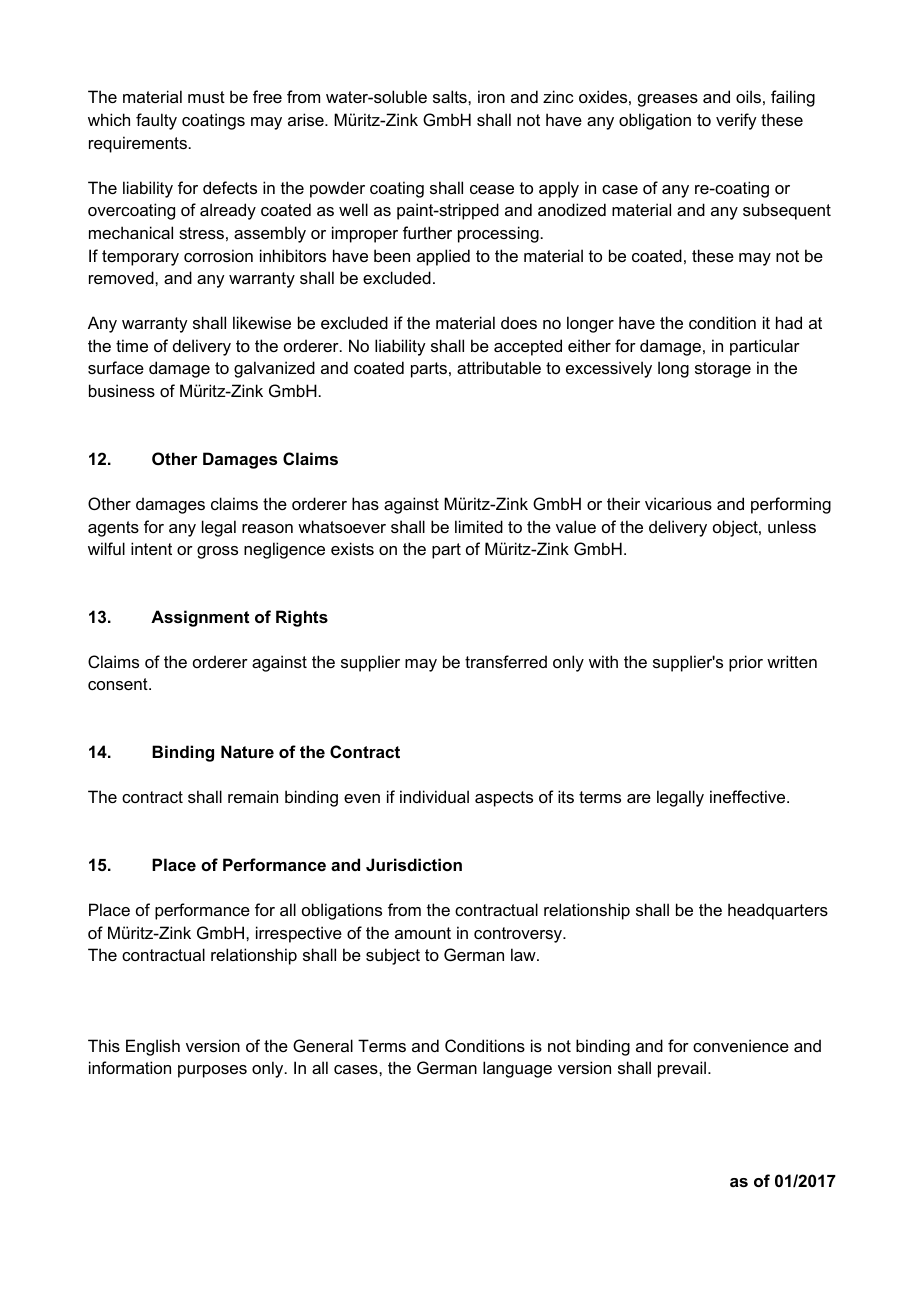 The image size is (924, 1307). What do you see at coordinates (517, 1069) in the screenshot?
I see `language` at bounding box center [517, 1069].
